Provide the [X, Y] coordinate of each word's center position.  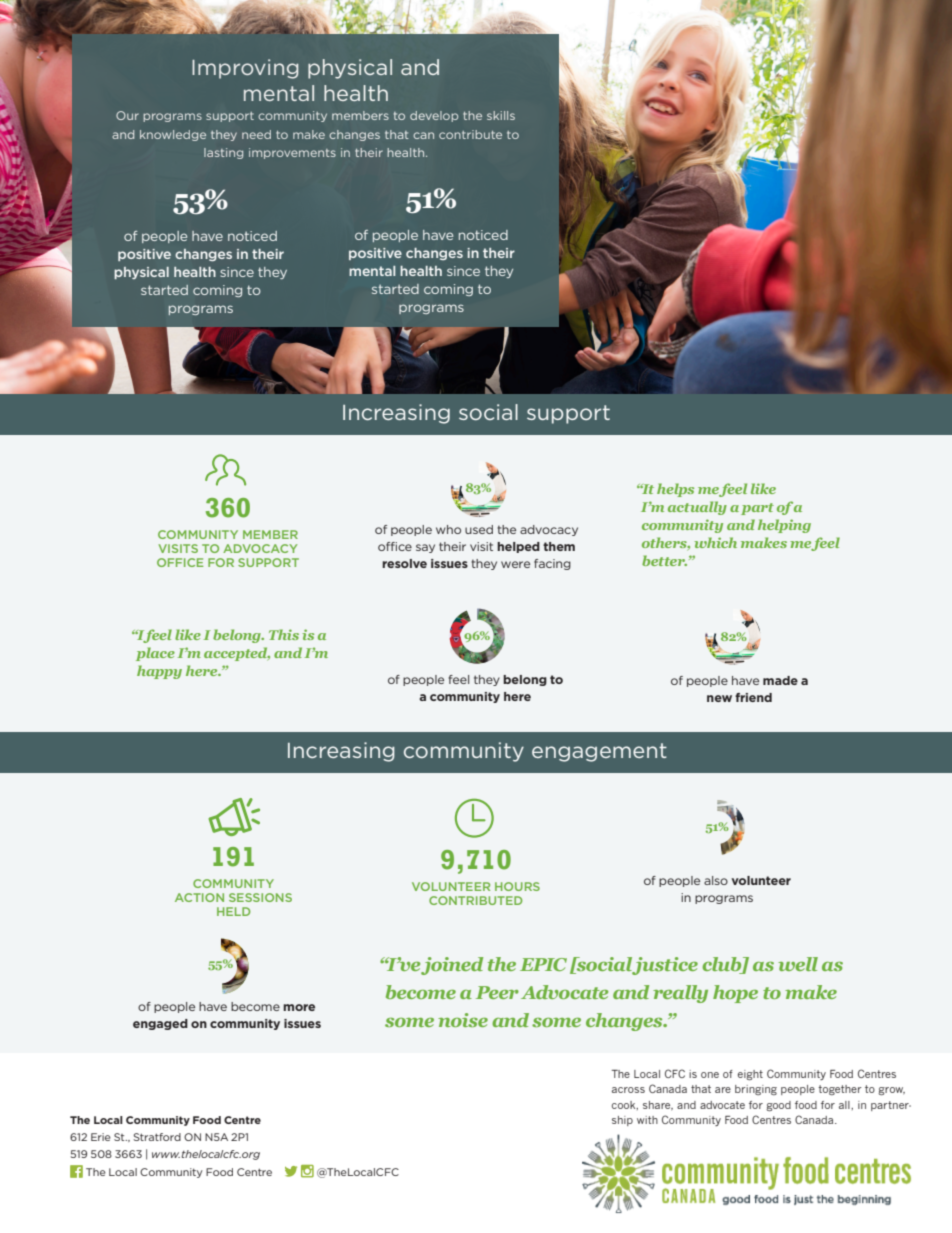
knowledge [173, 135]
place [155, 654]
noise [463, 1020]
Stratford [157, 1137]
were [515, 564]
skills [501, 115]
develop [434, 116]
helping [784, 526]
